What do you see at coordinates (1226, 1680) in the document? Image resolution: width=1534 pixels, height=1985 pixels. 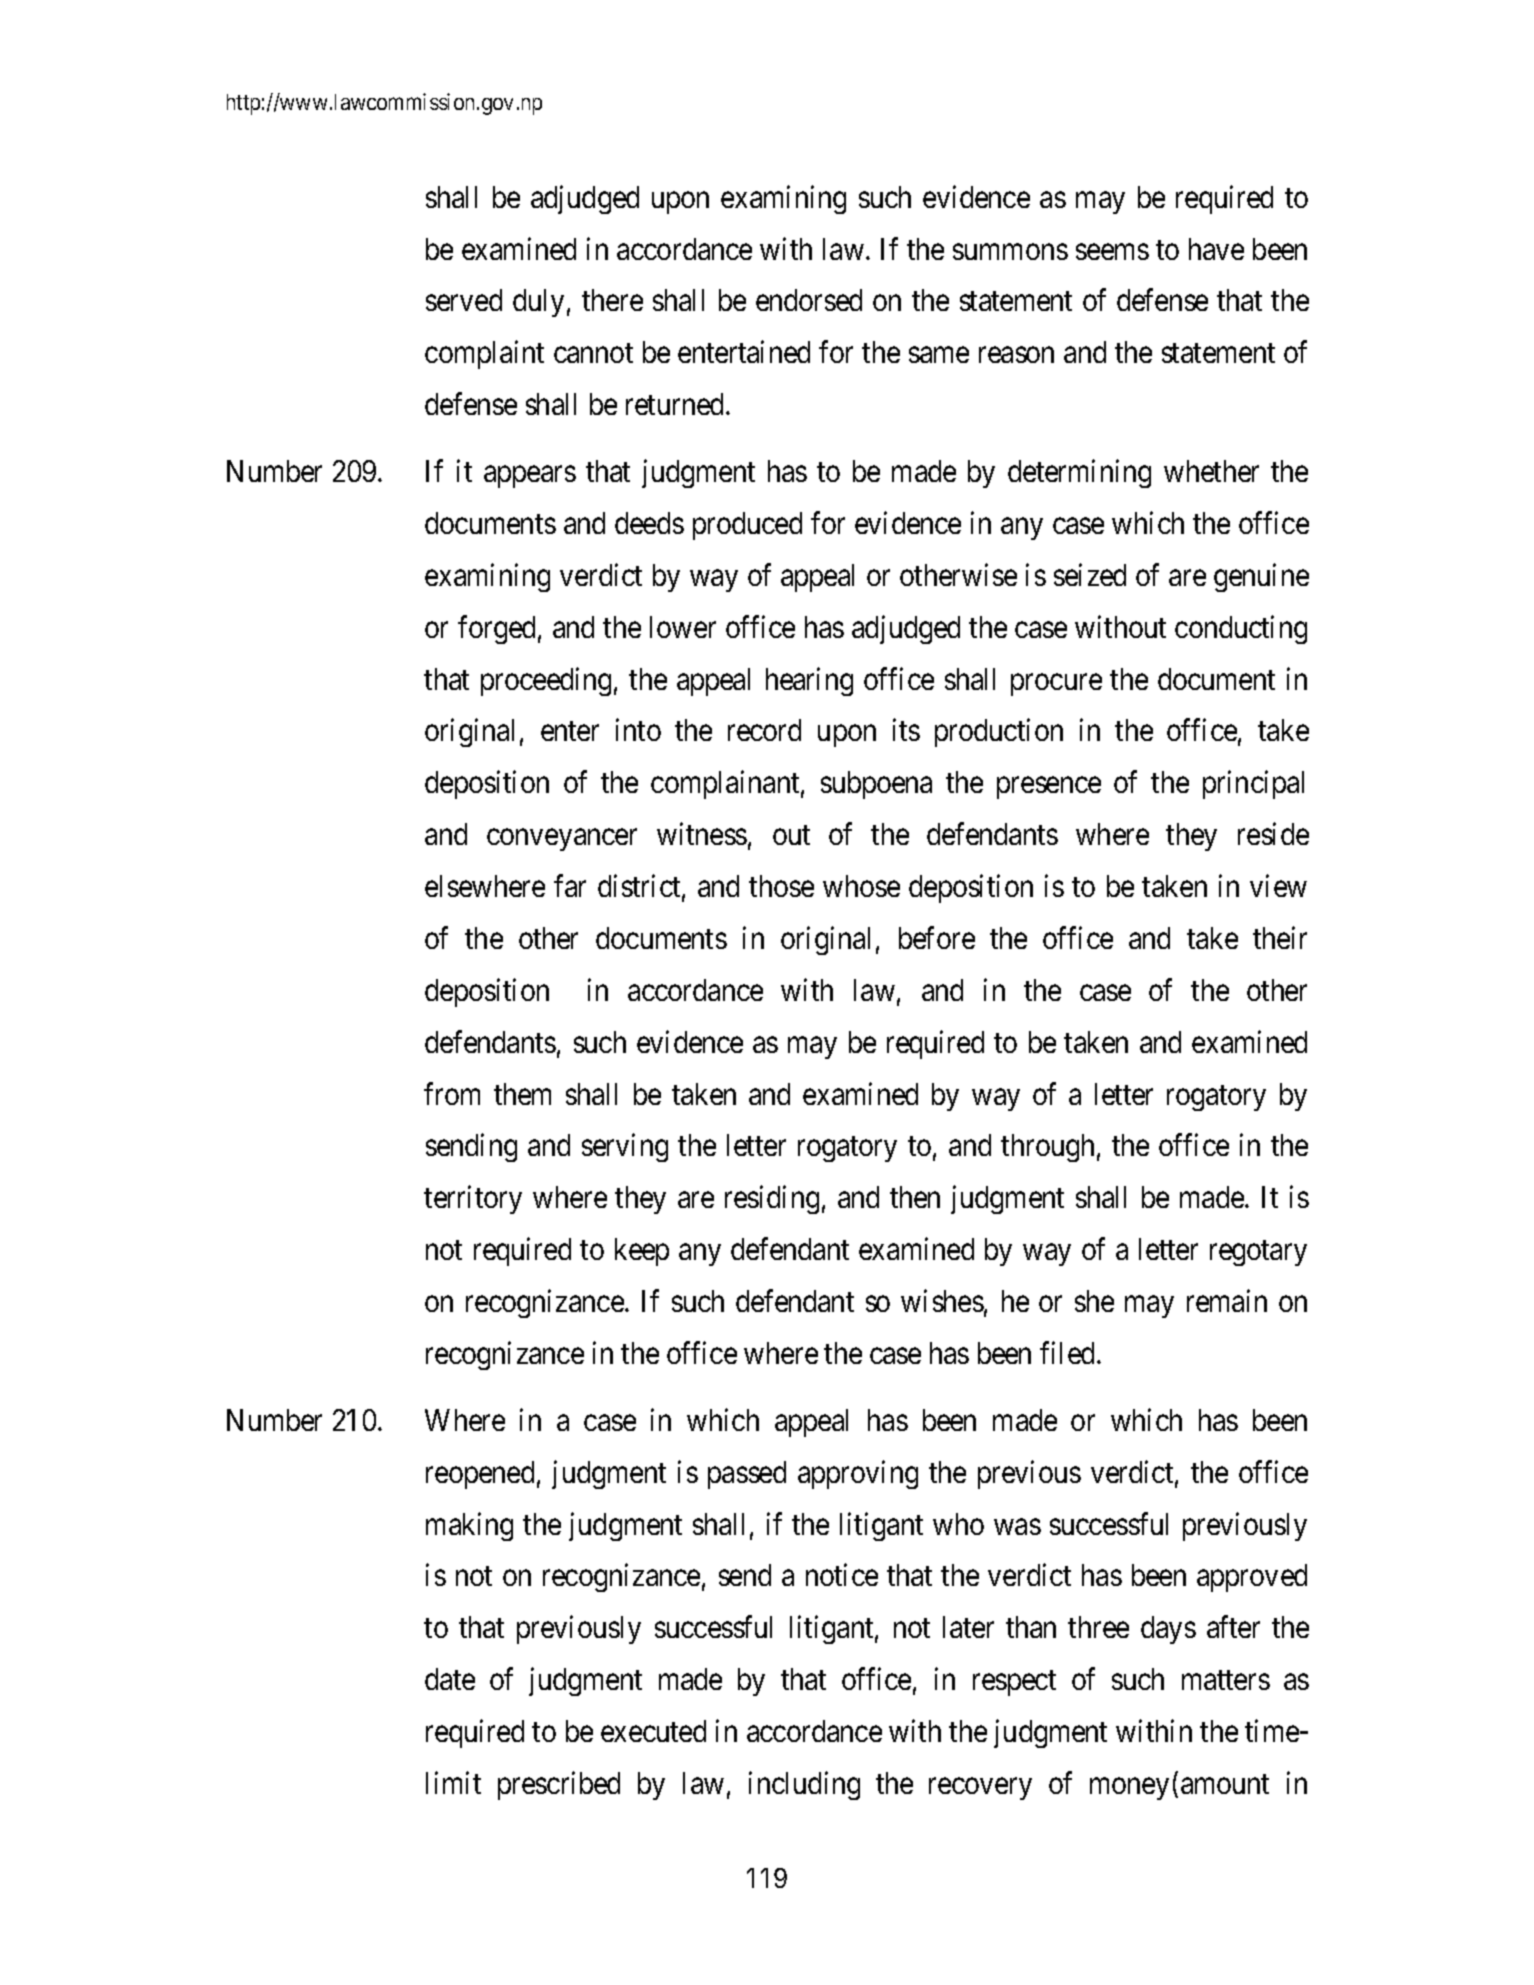 I see `matters` at bounding box center [1226, 1680].
